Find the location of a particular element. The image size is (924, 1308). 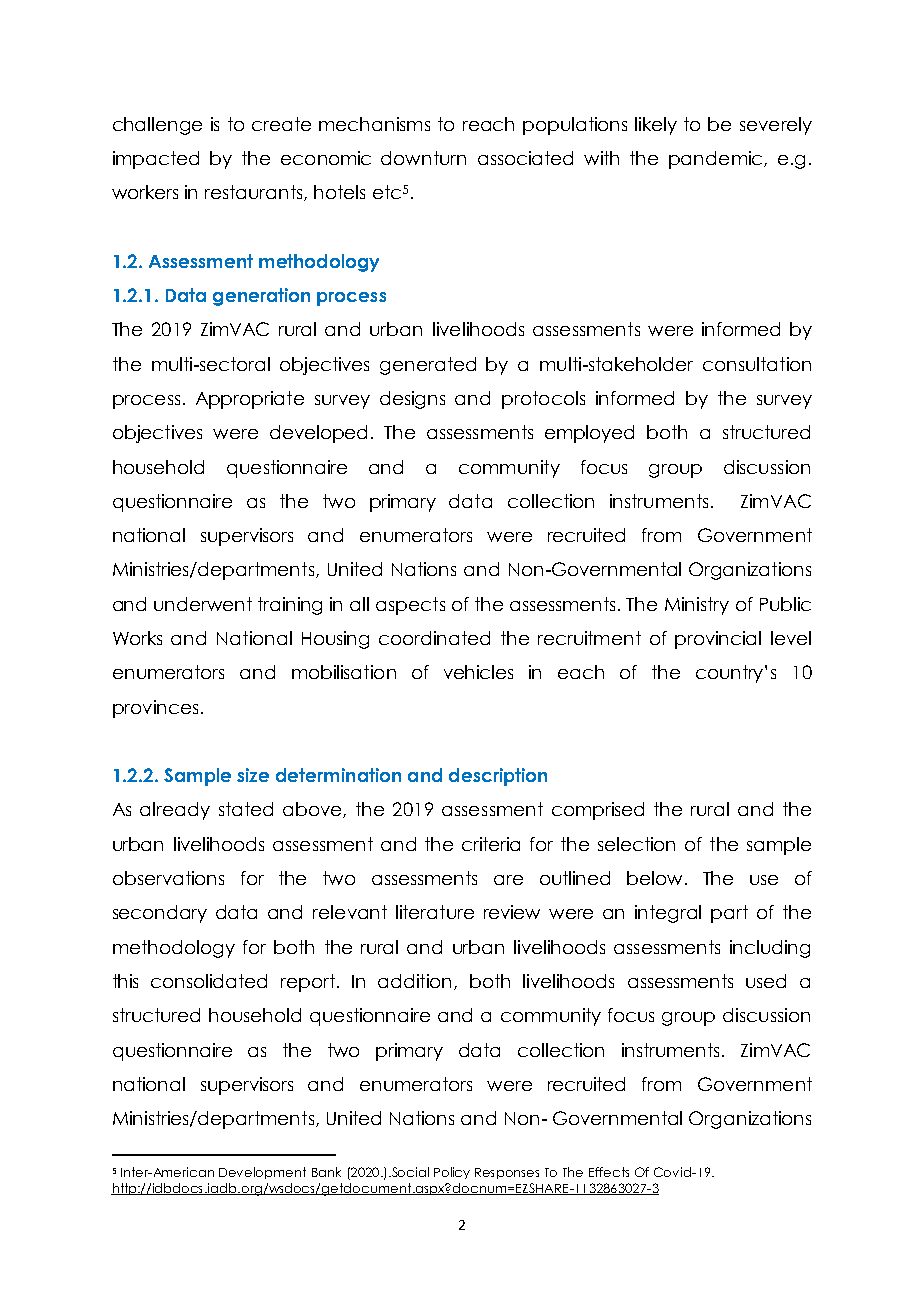

criteria is located at coordinates (491, 844).
